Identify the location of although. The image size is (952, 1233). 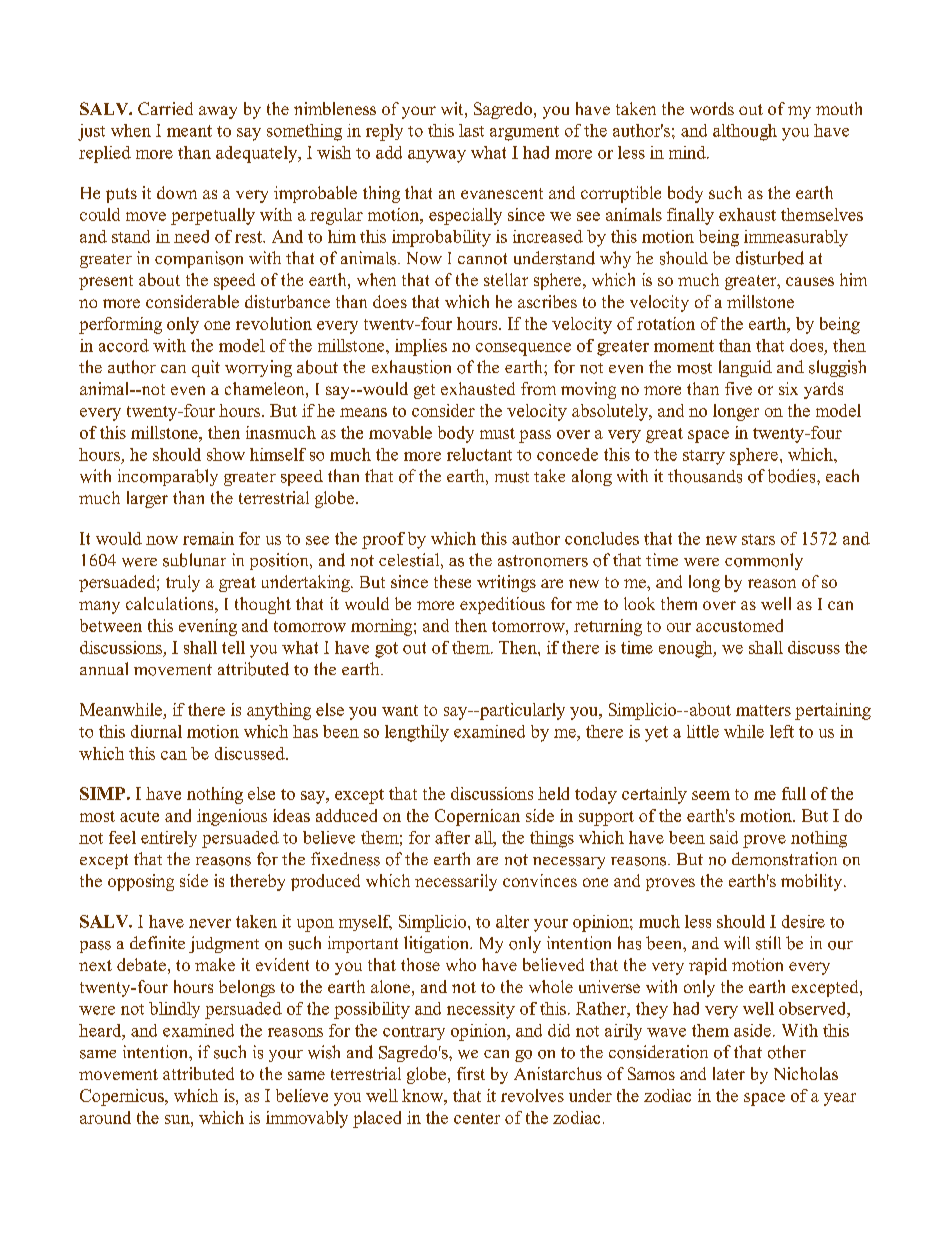
(745, 132).
